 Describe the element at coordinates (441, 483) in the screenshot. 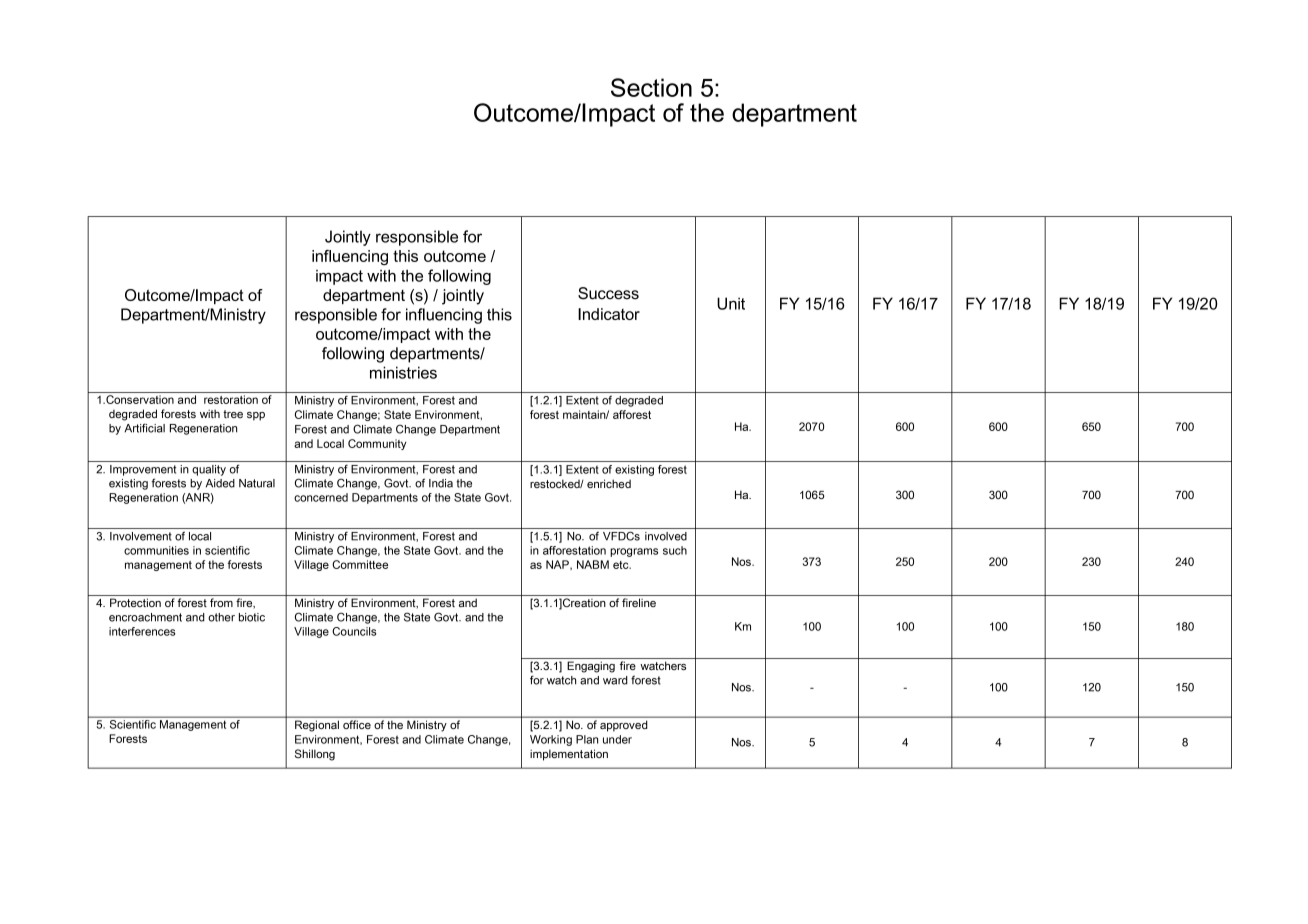

I see `India` at that location.
